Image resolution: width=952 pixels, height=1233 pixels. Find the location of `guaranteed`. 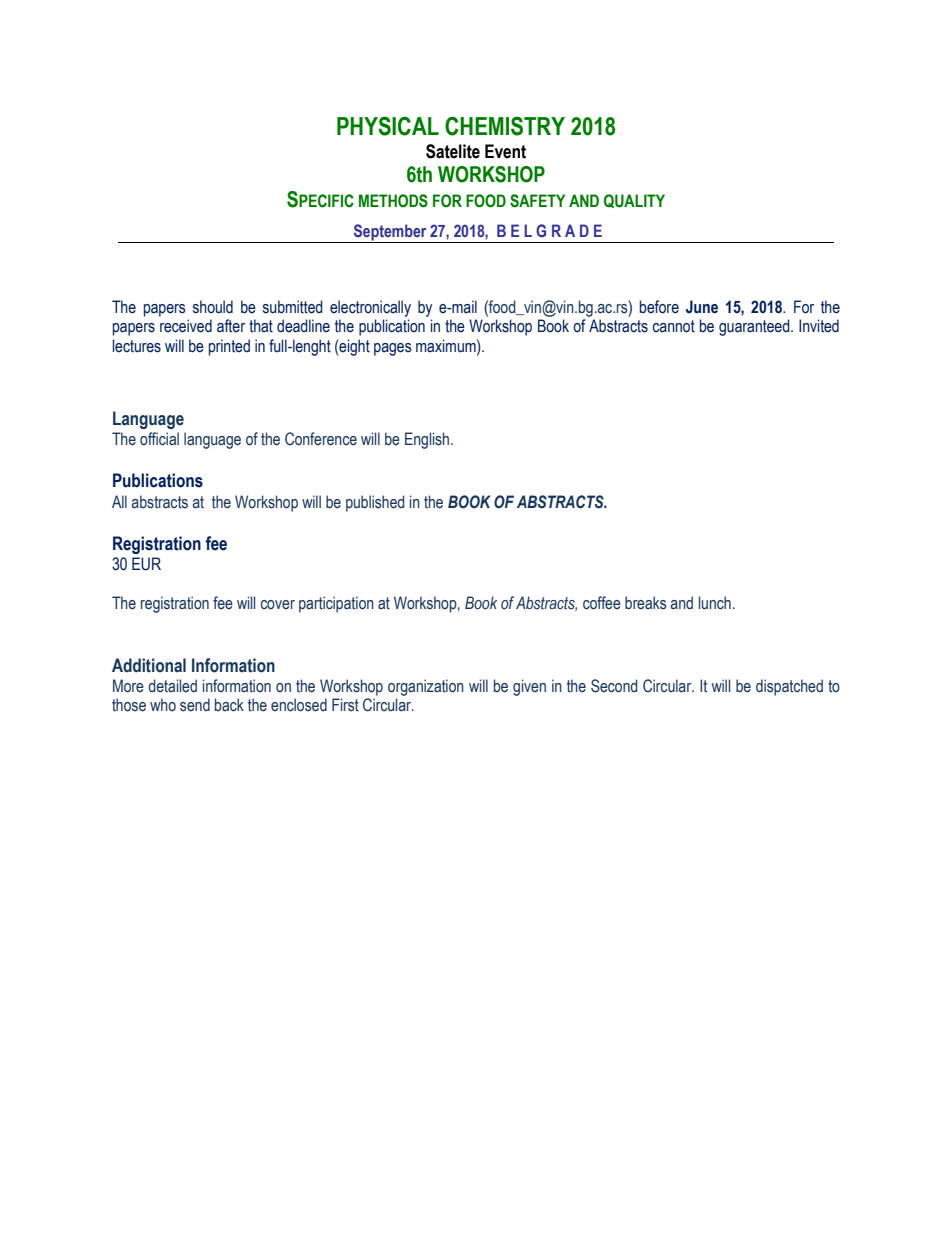

guaranteed is located at coordinates (755, 327).
